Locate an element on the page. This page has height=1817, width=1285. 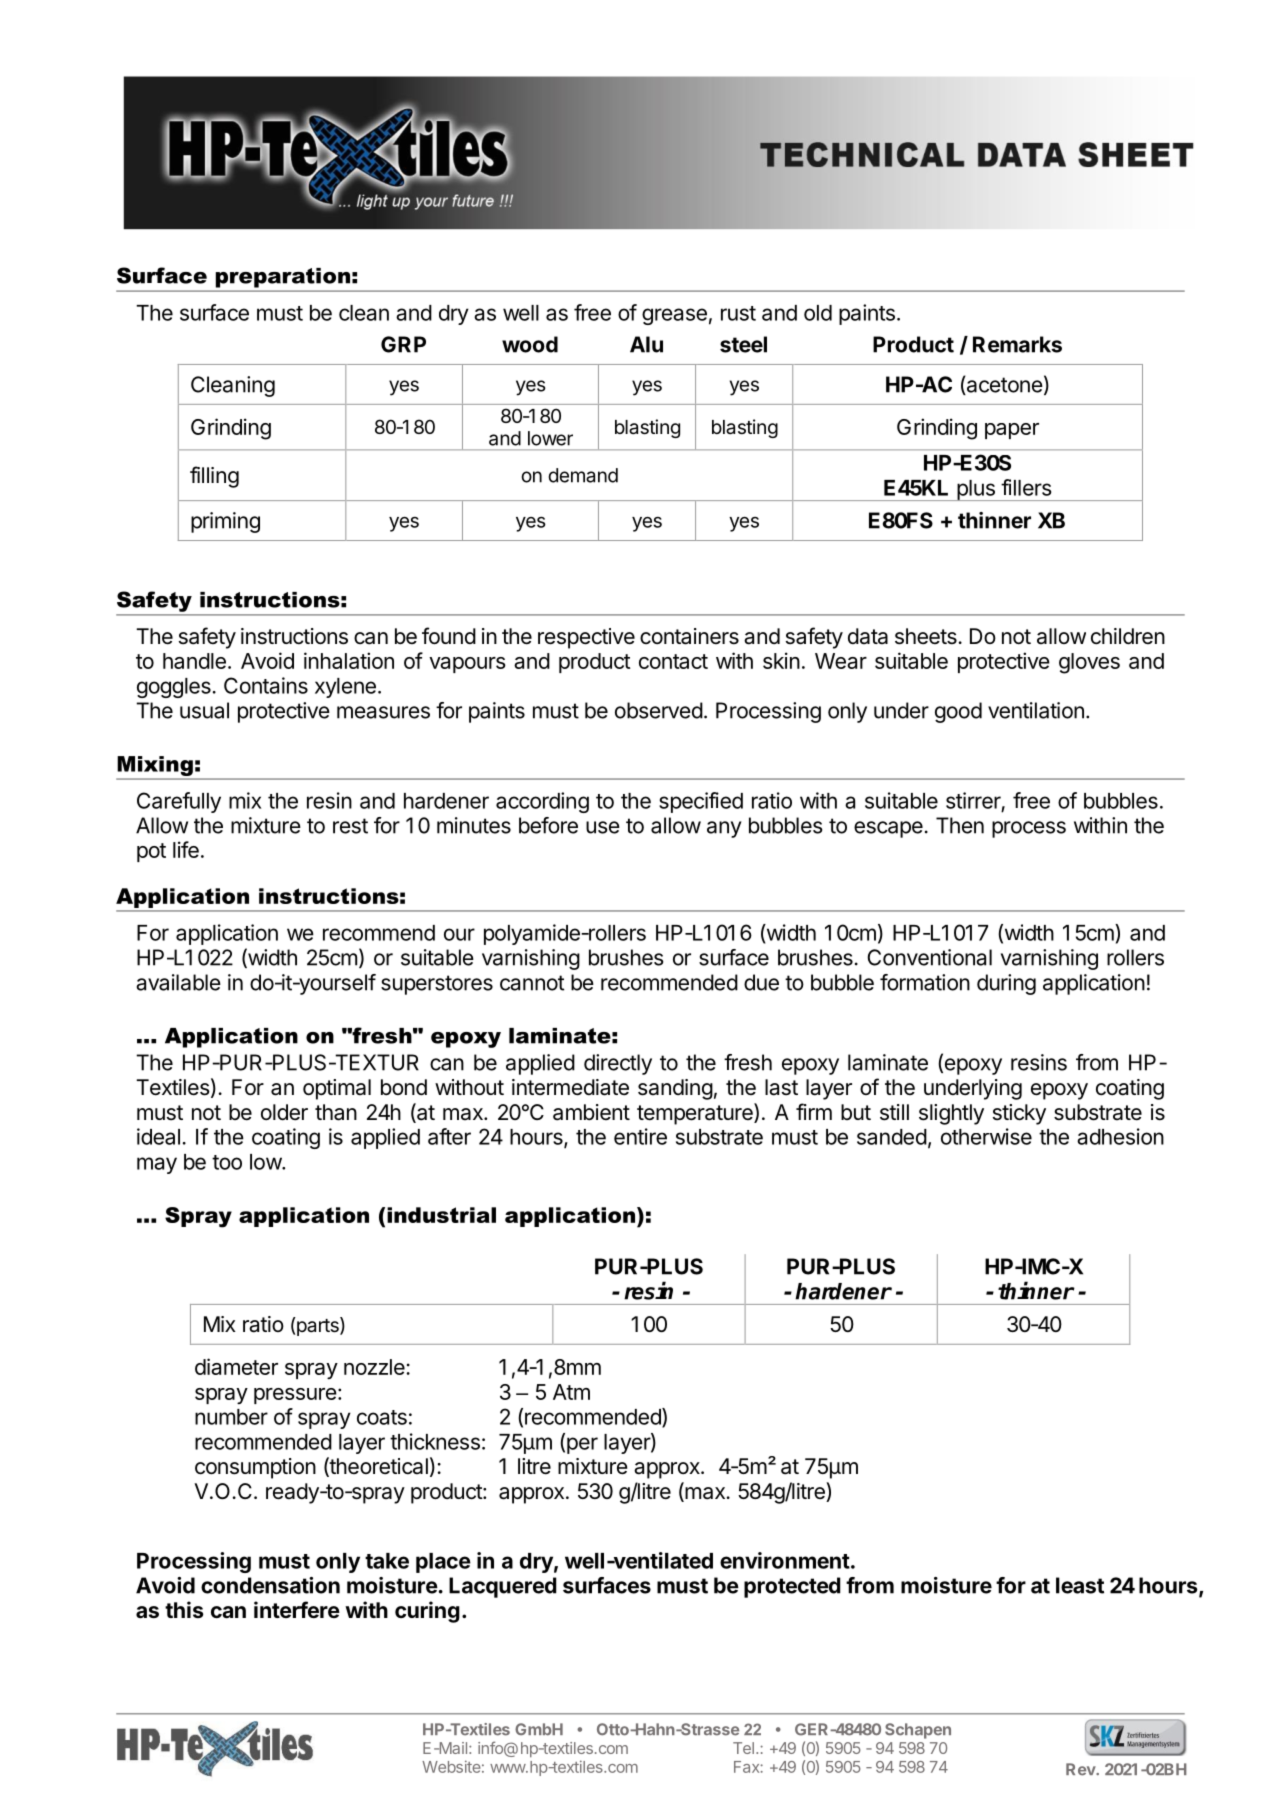
entire is located at coordinates (640, 1136).
